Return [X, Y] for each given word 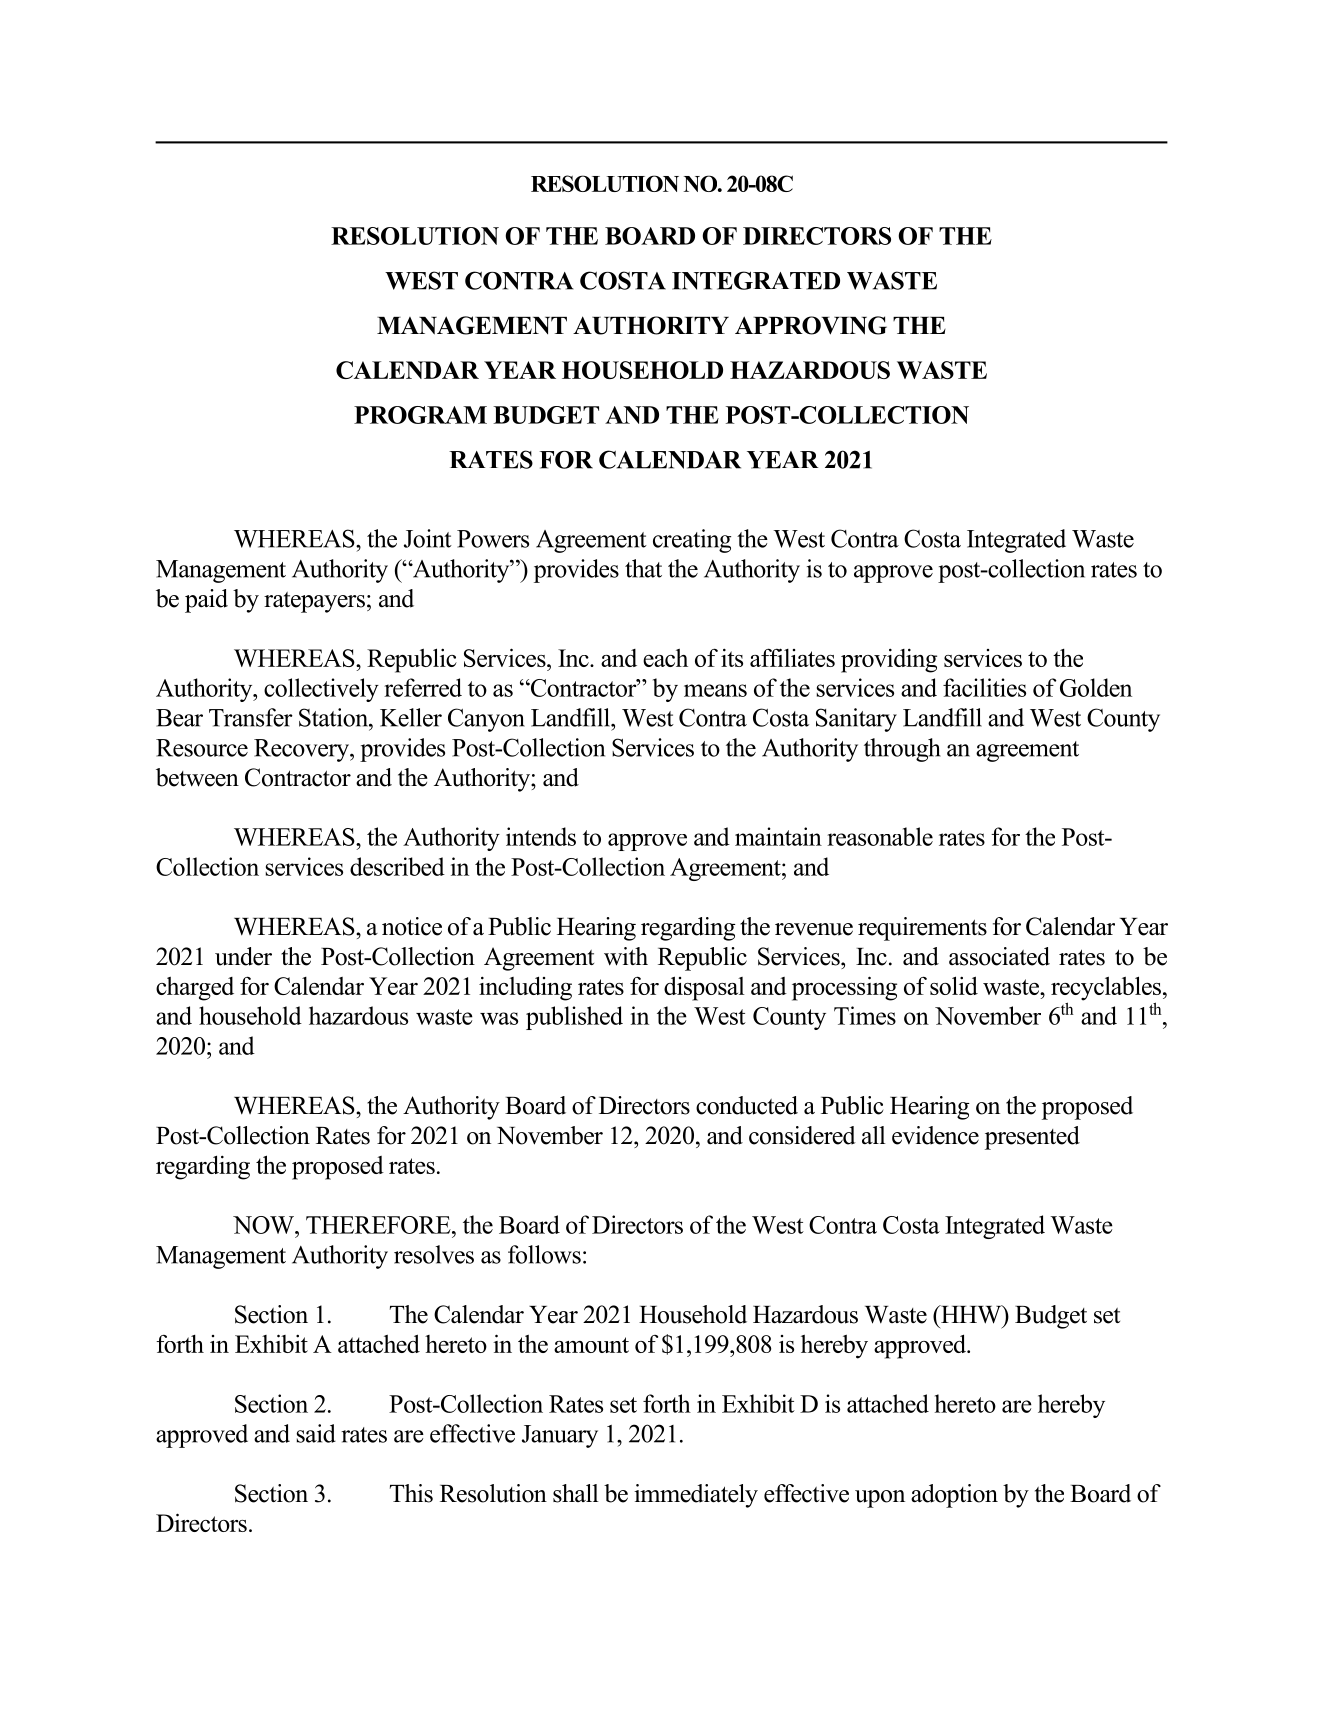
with [626, 956]
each [665, 658]
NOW [265, 1225]
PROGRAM [420, 415]
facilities [984, 687]
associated [999, 956]
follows [544, 1254]
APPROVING [811, 325]
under [243, 956]
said [316, 1433]
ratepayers [314, 602]
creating [692, 541]
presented [1032, 1138]
